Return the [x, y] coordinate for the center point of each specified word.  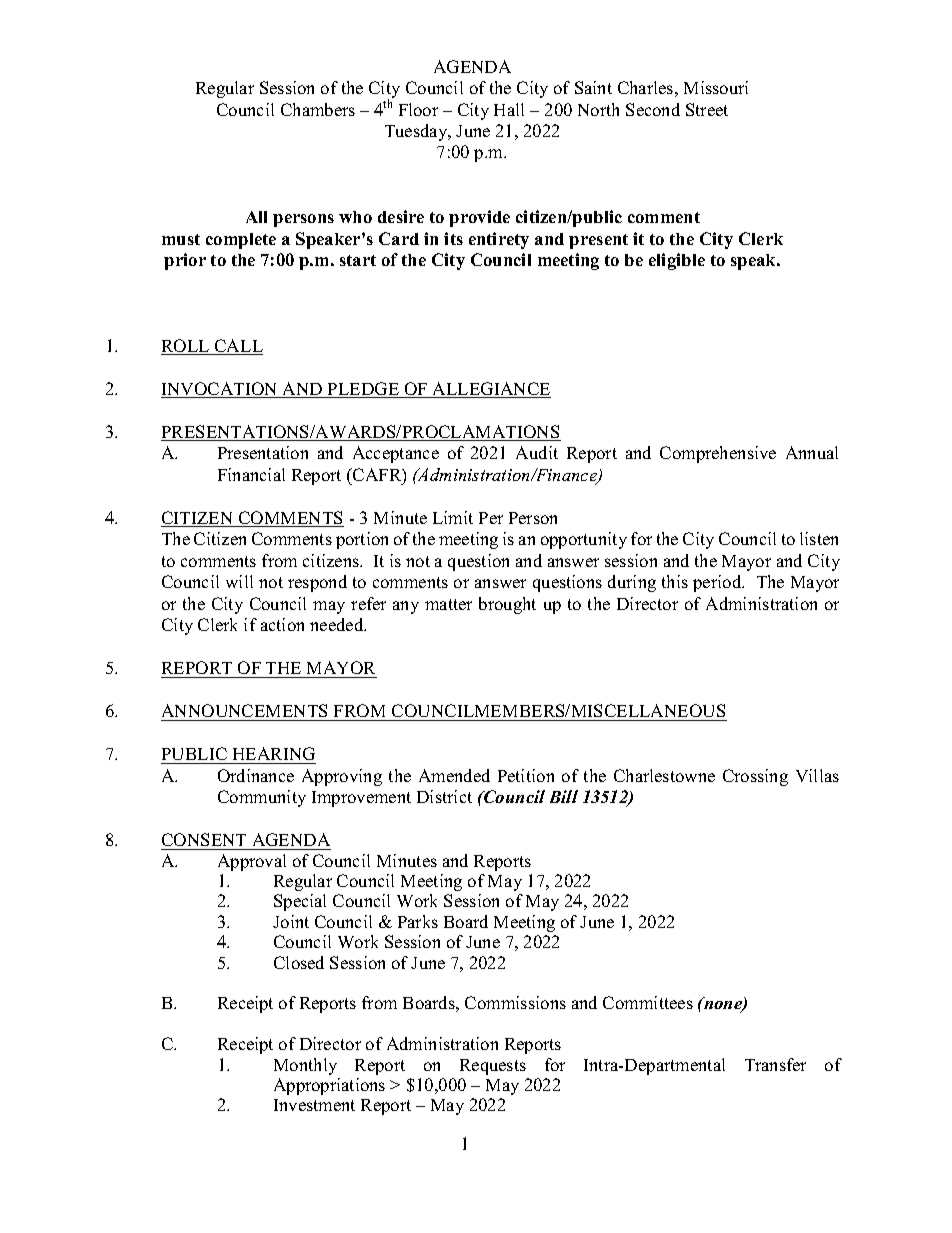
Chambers [318, 109]
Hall [509, 109]
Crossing [755, 777]
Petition [526, 775]
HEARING [274, 753]
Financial [251, 474]
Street [707, 109]
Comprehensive [718, 454]
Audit [537, 452]
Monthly [305, 1066]
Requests [493, 1067]
